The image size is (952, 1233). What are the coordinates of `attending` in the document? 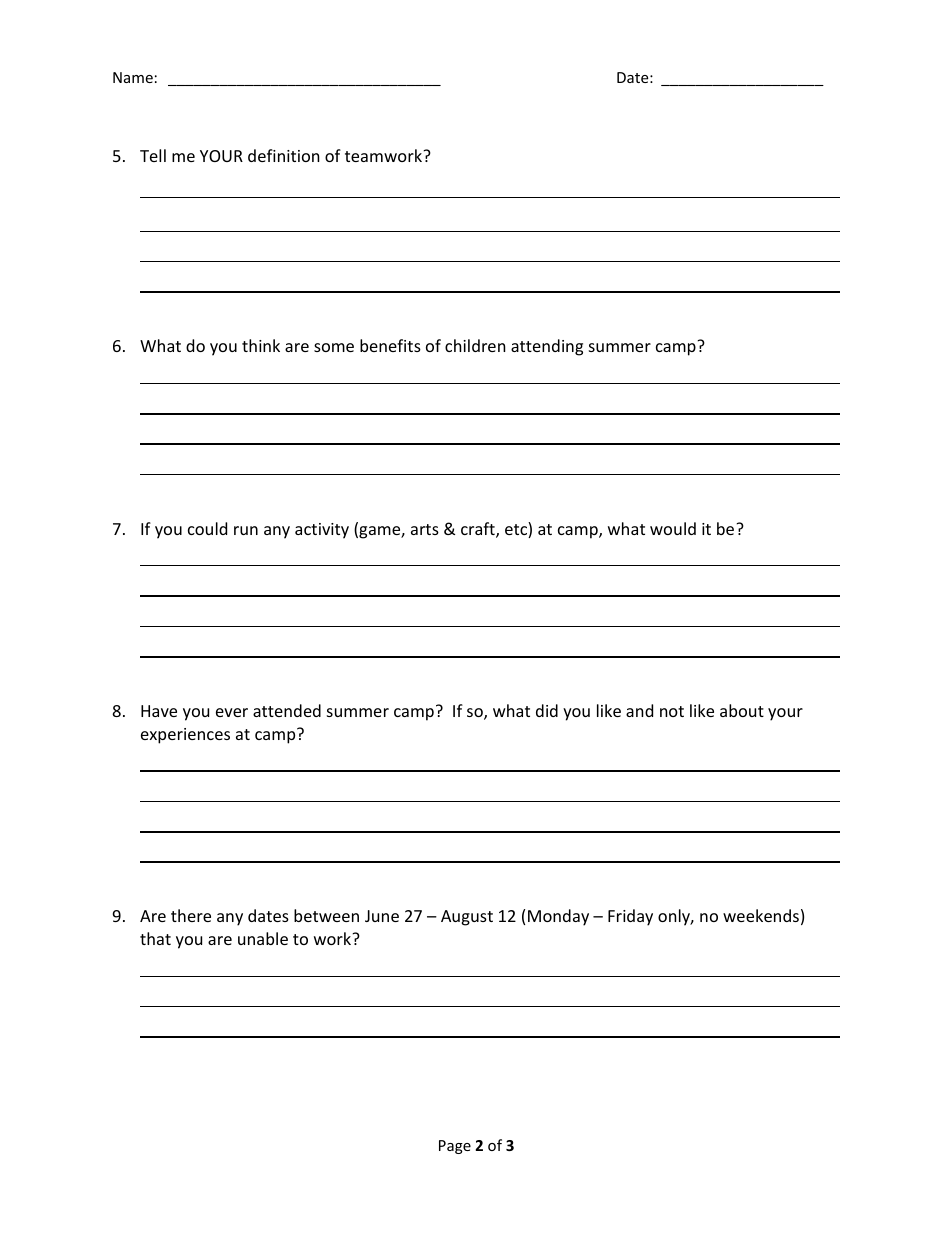 It's located at (547, 347).
